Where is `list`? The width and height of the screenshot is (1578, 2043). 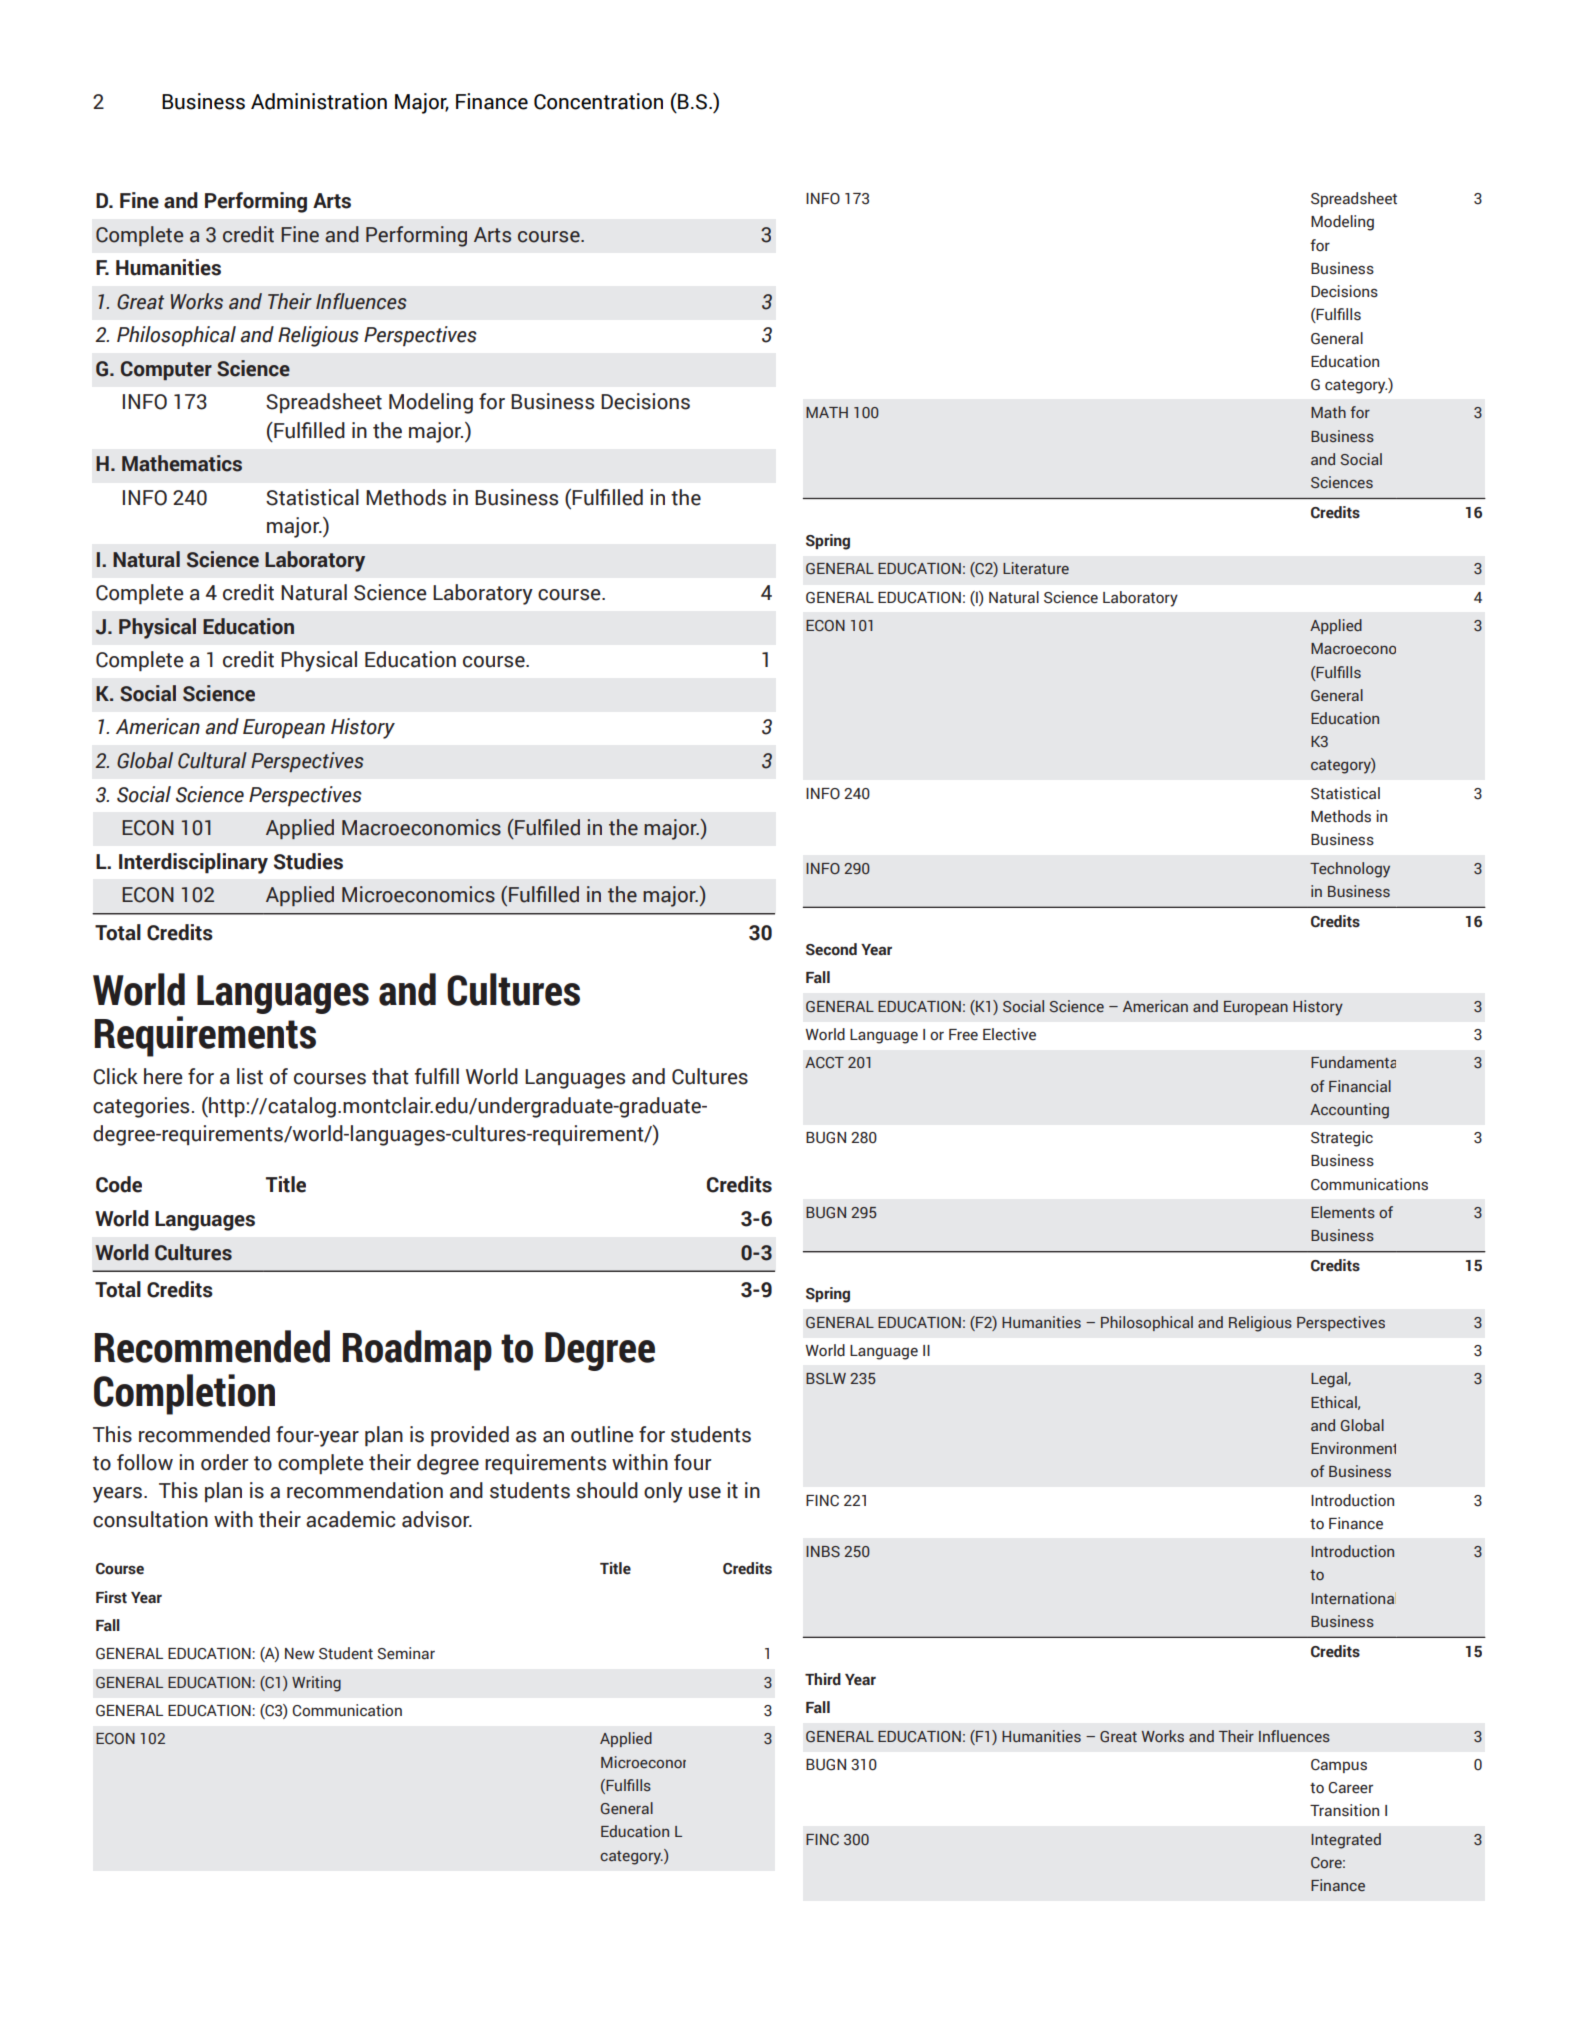 list is located at coordinates (250, 1076).
